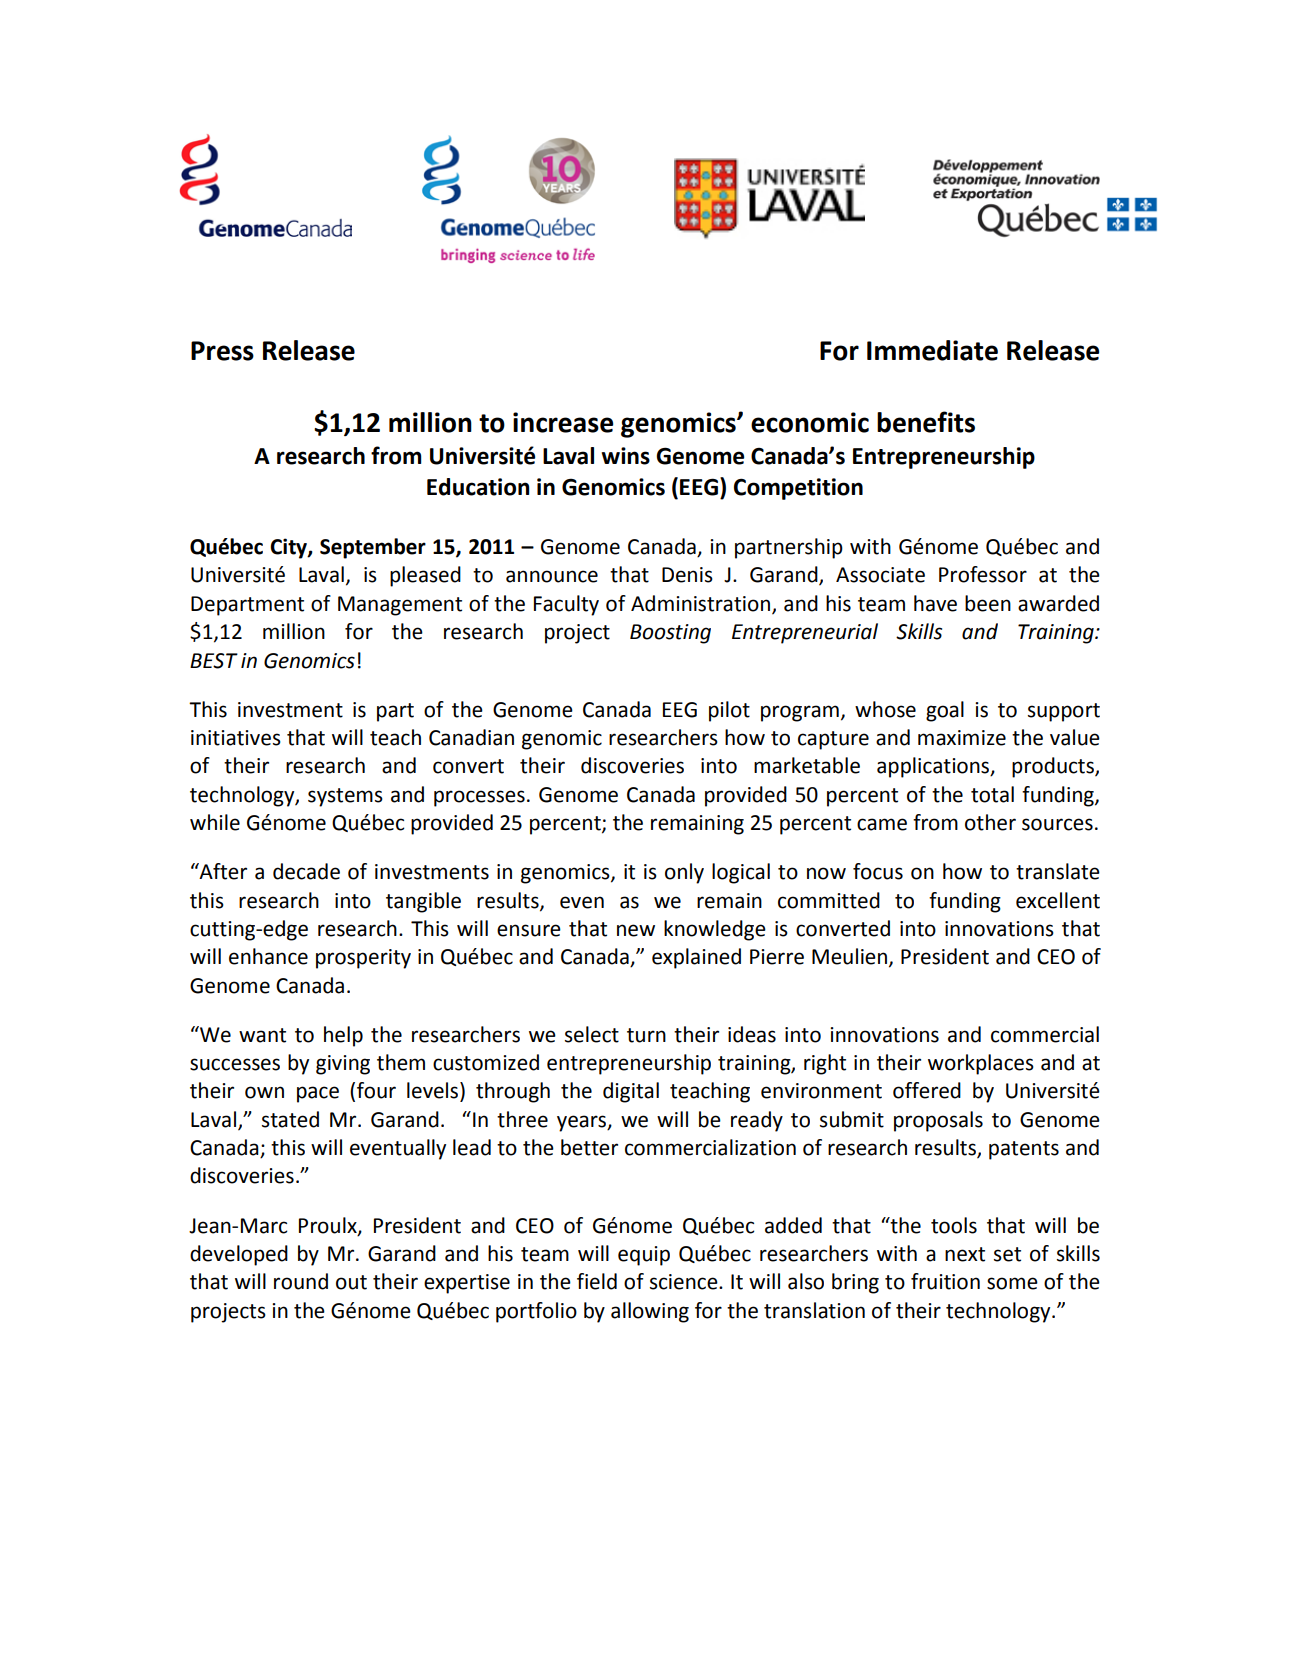 This screenshot has height=1669, width=1290. I want to click on Immediate, so click(932, 350).
